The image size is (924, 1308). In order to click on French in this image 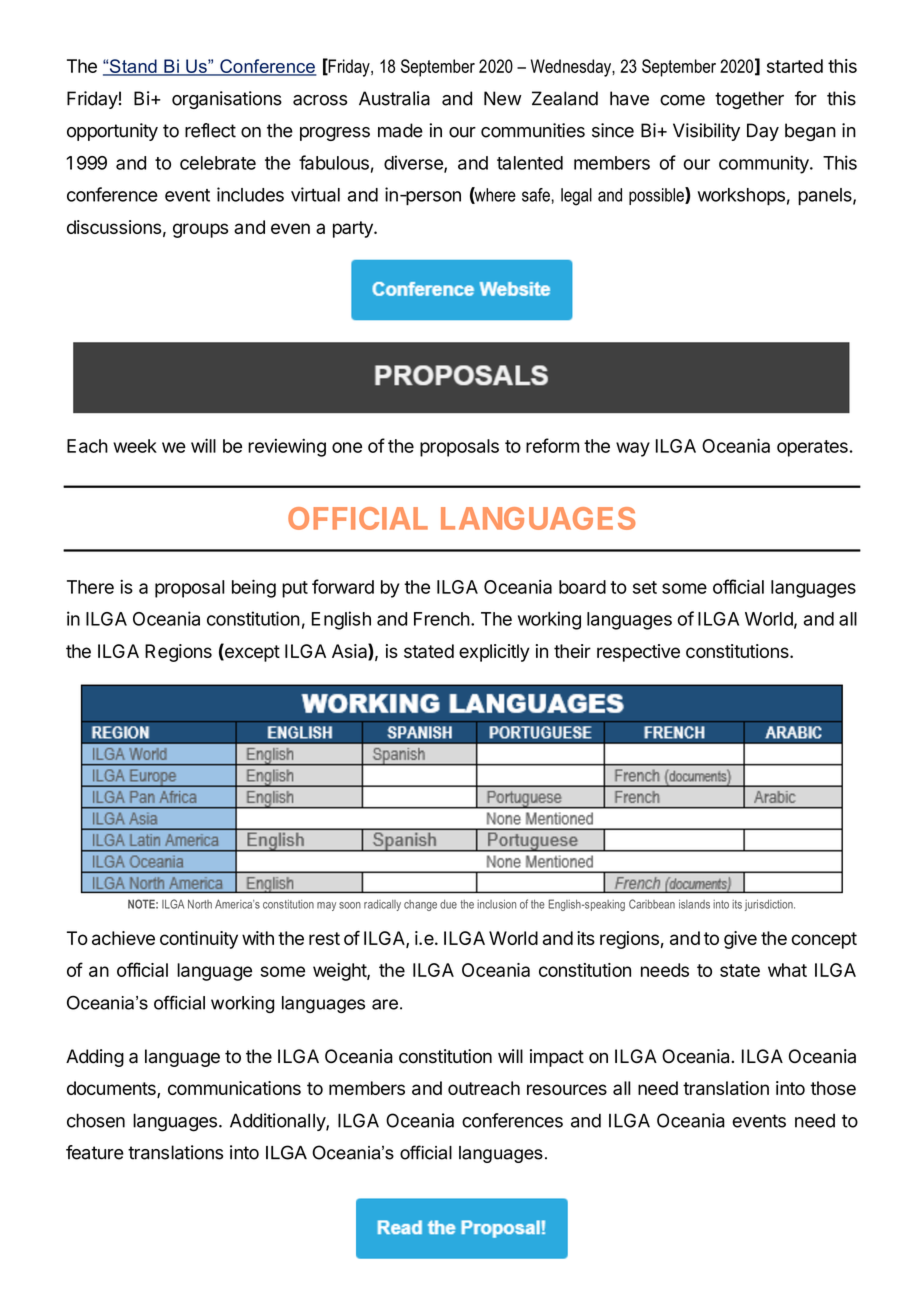, I will do `click(442, 619)`.
